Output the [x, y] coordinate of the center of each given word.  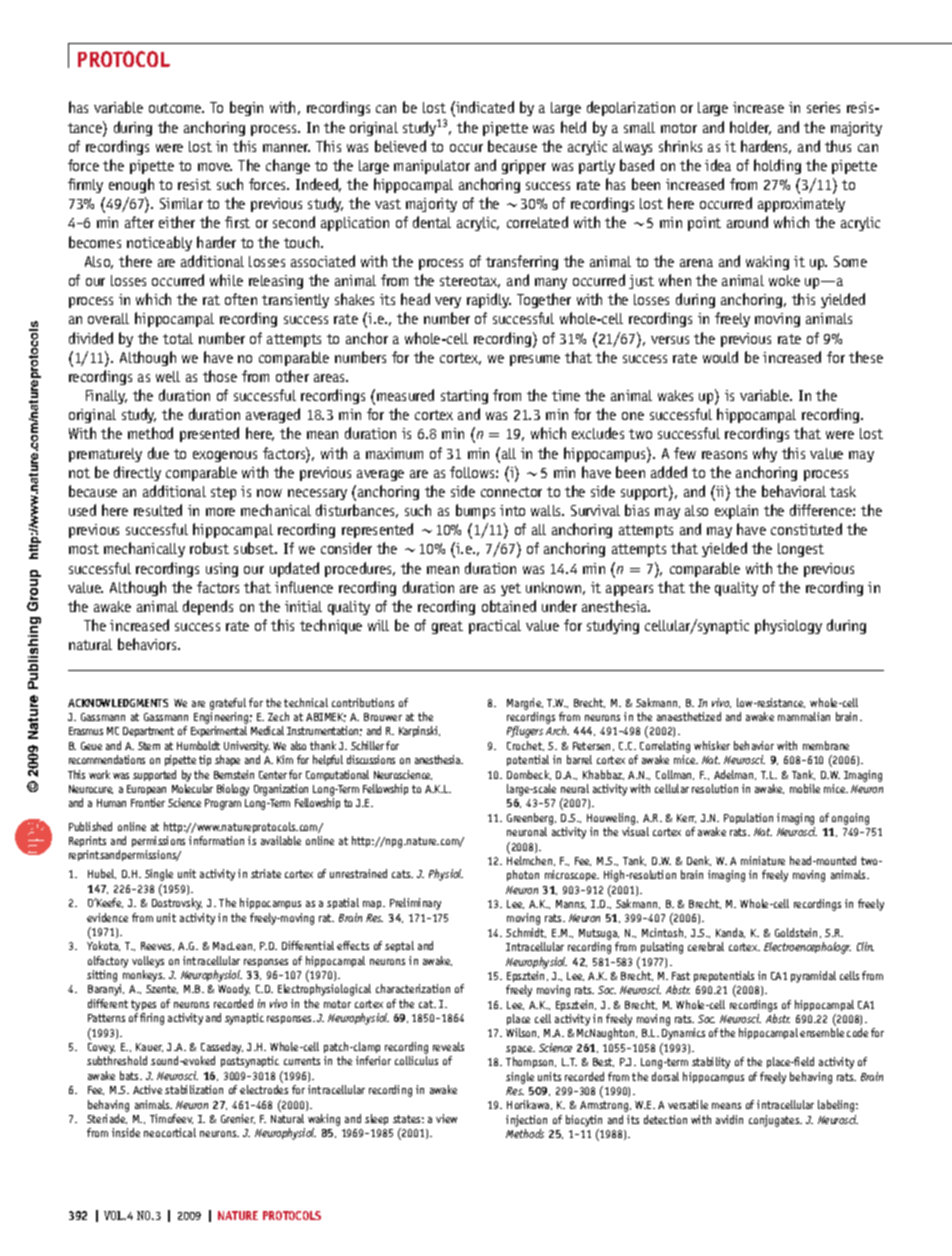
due [158, 453]
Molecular [192, 788]
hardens [766, 147]
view [446, 1118]
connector [511, 492]
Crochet [525, 746]
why [765, 454]
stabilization [194, 1089]
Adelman [735, 775]
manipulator [432, 167]
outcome [176, 108]
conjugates [775, 1121]
